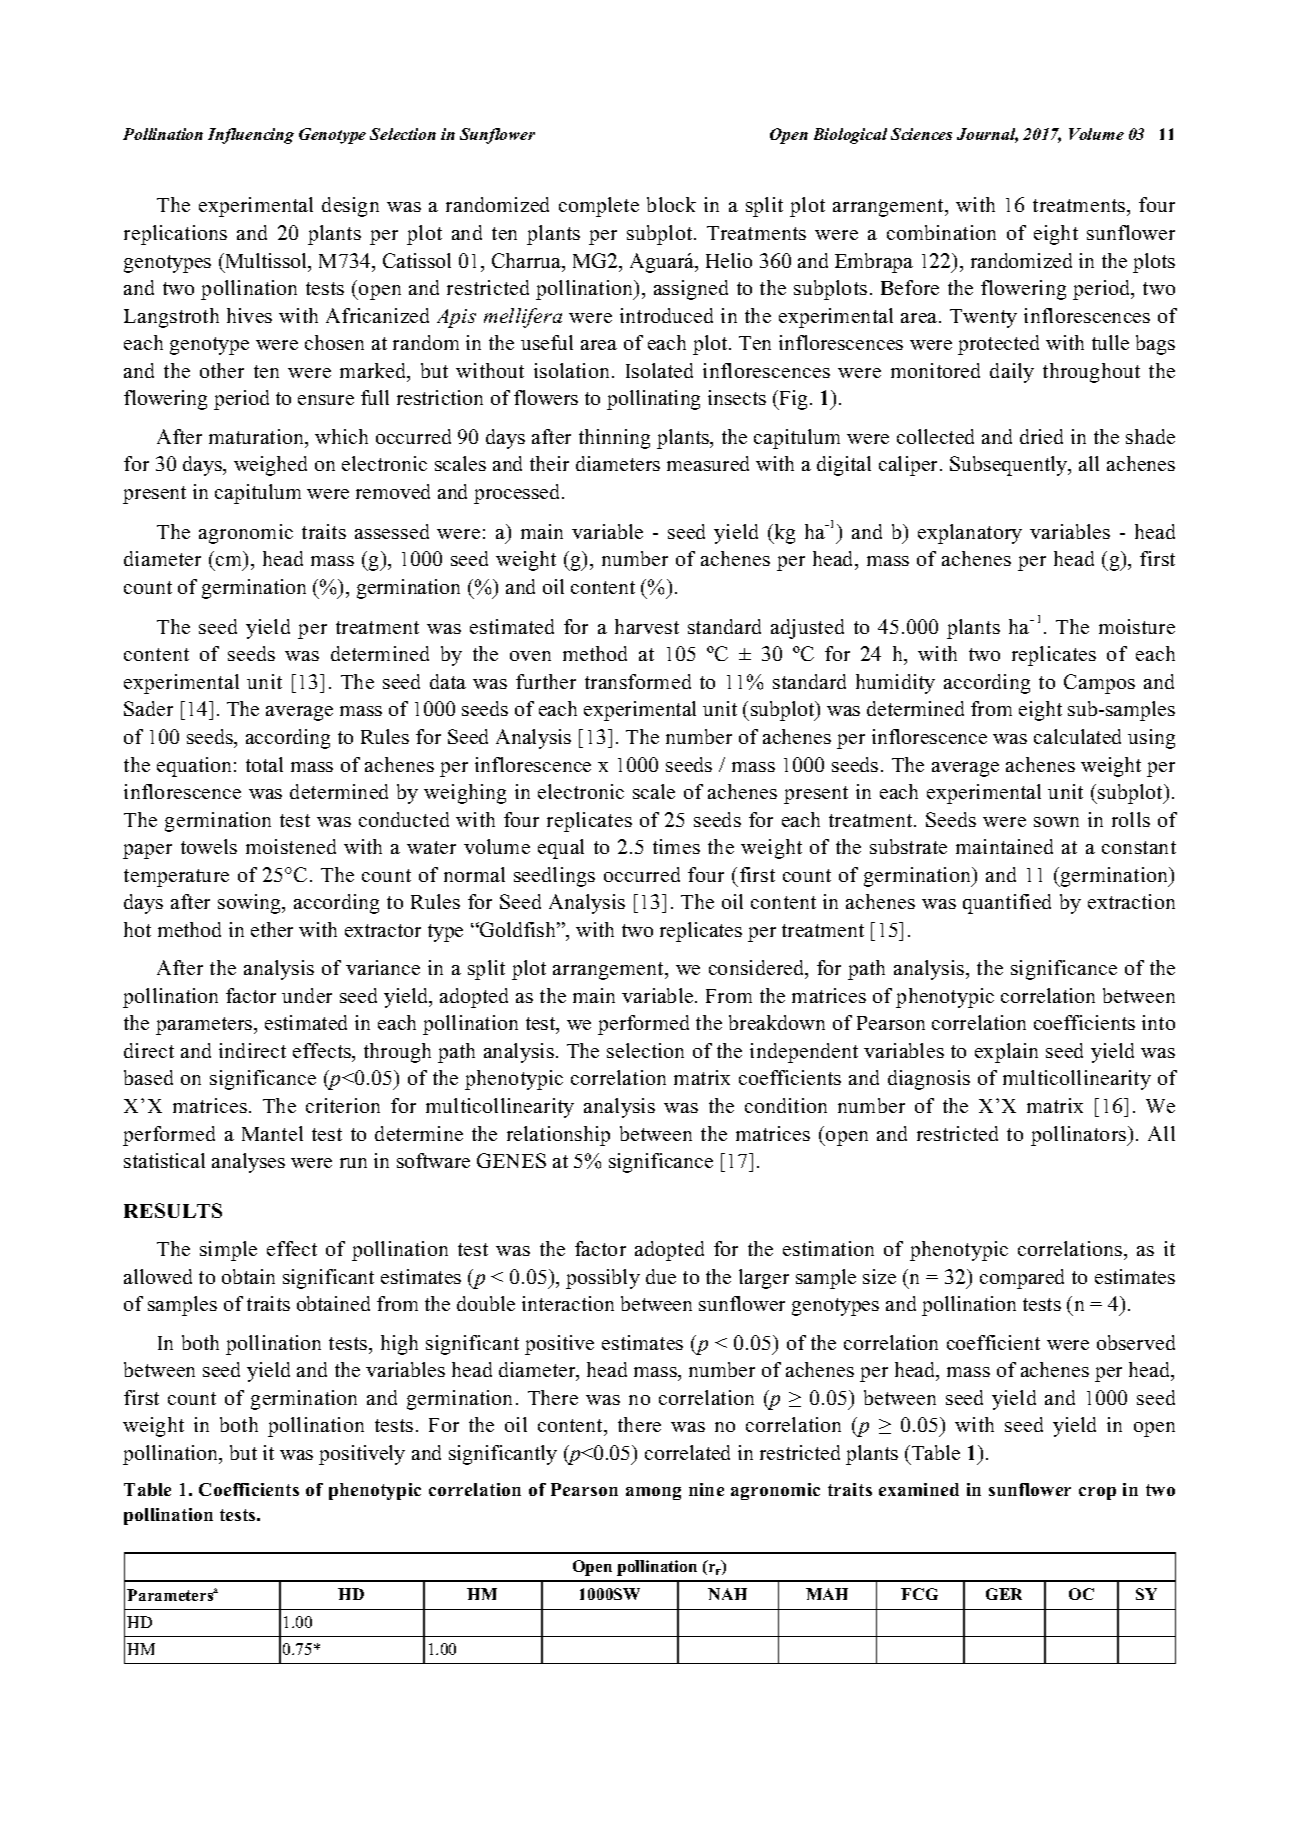  Describe the element at coordinates (1056, 822) in the screenshot. I see `sown` at that location.
